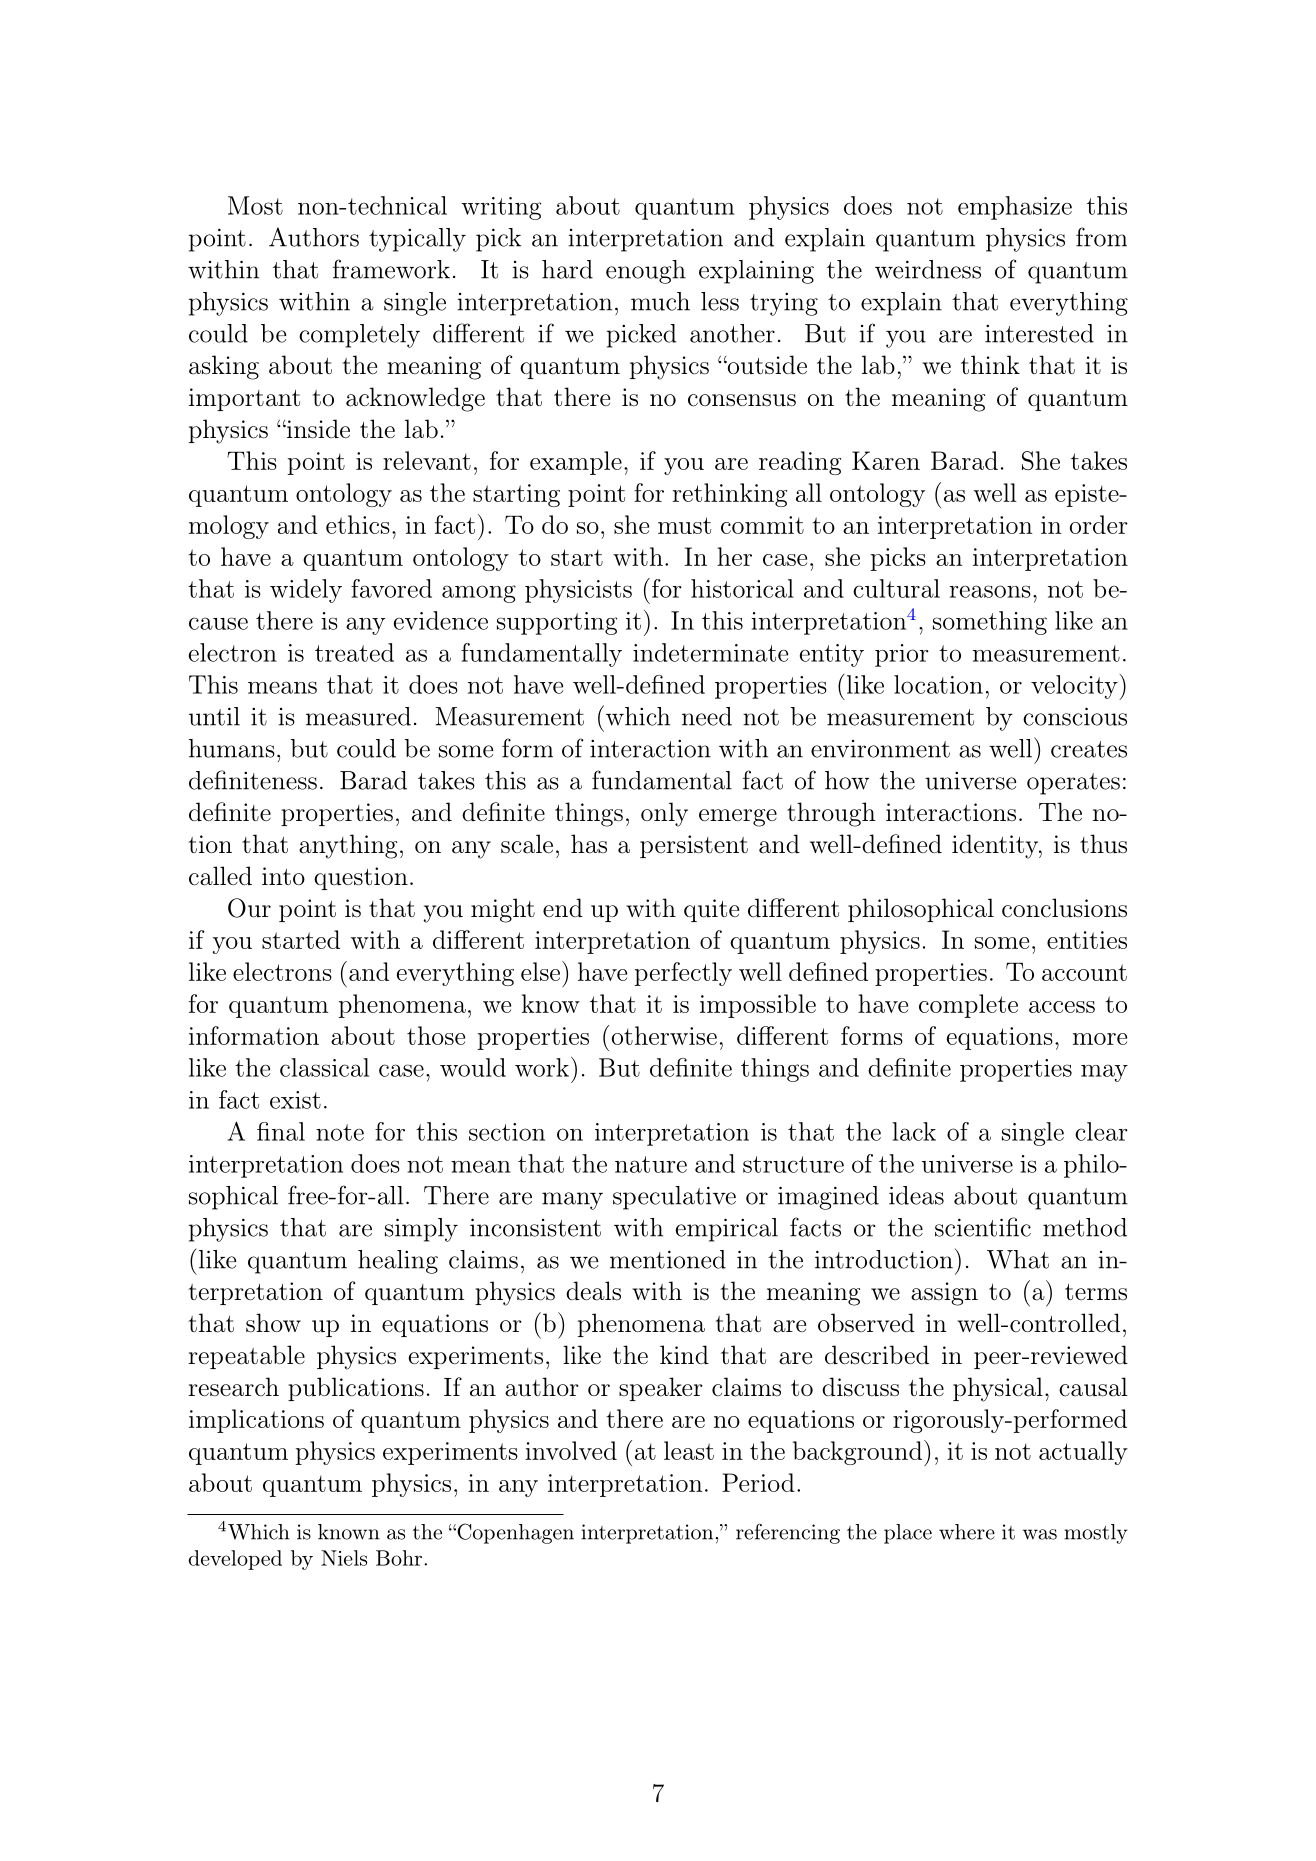 The width and height of the screenshot is (1316, 1861). What do you see at coordinates (344, 1558) in the screenshot?
I see `Niels` at bounding box center [344, 1558].
